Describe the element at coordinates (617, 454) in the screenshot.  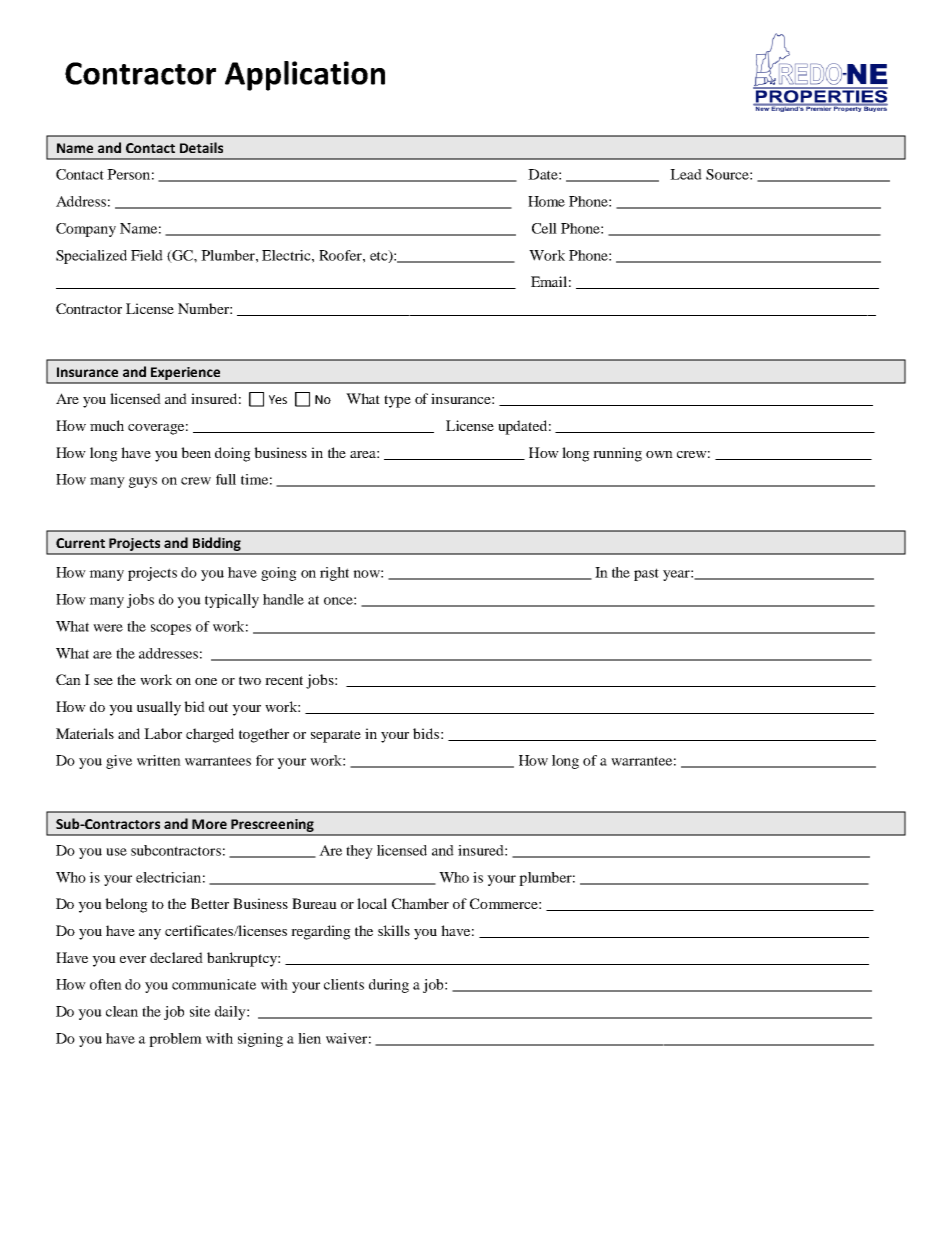
I see `running` at that location.
